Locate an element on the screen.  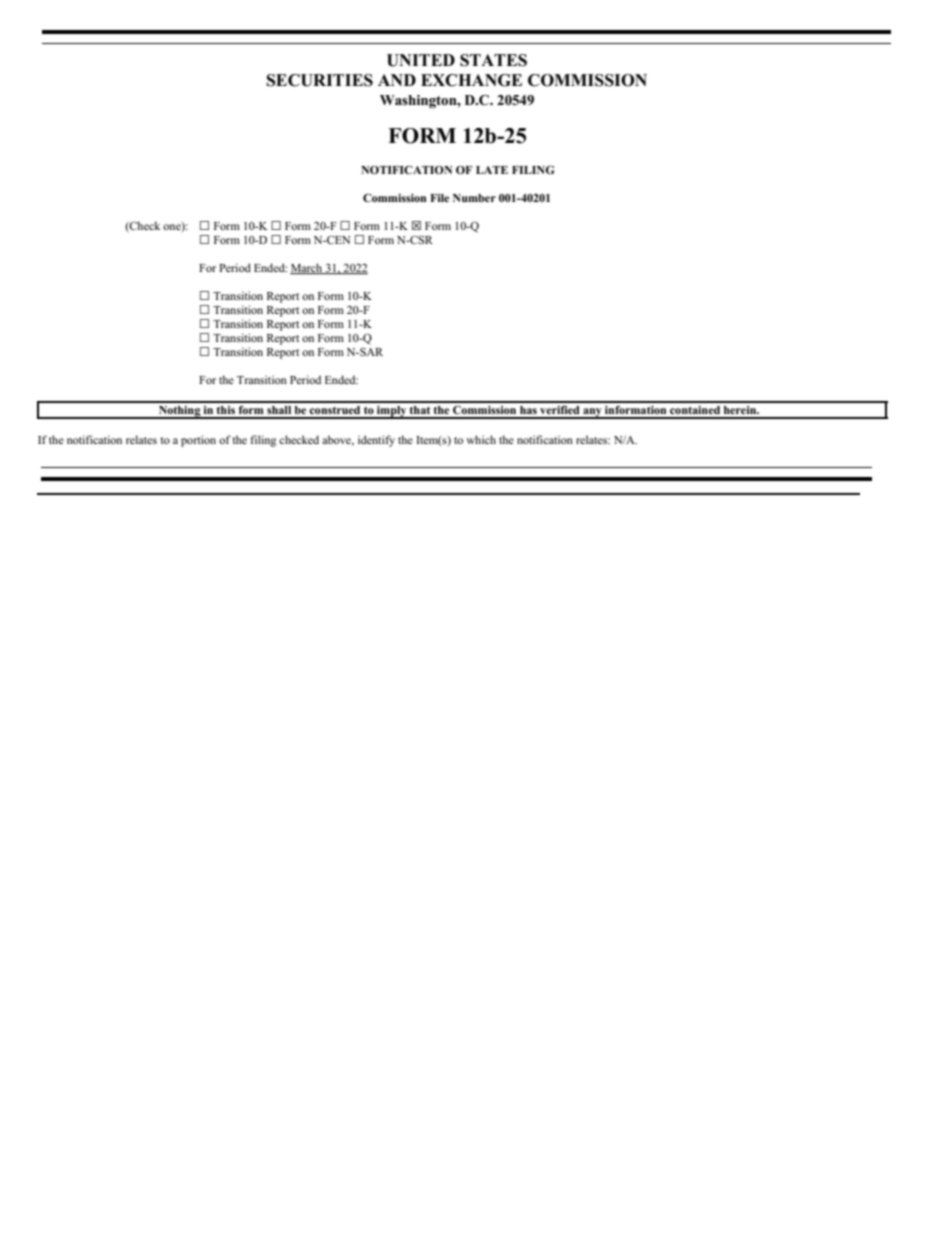
File is located at coordinates (439, 198).
